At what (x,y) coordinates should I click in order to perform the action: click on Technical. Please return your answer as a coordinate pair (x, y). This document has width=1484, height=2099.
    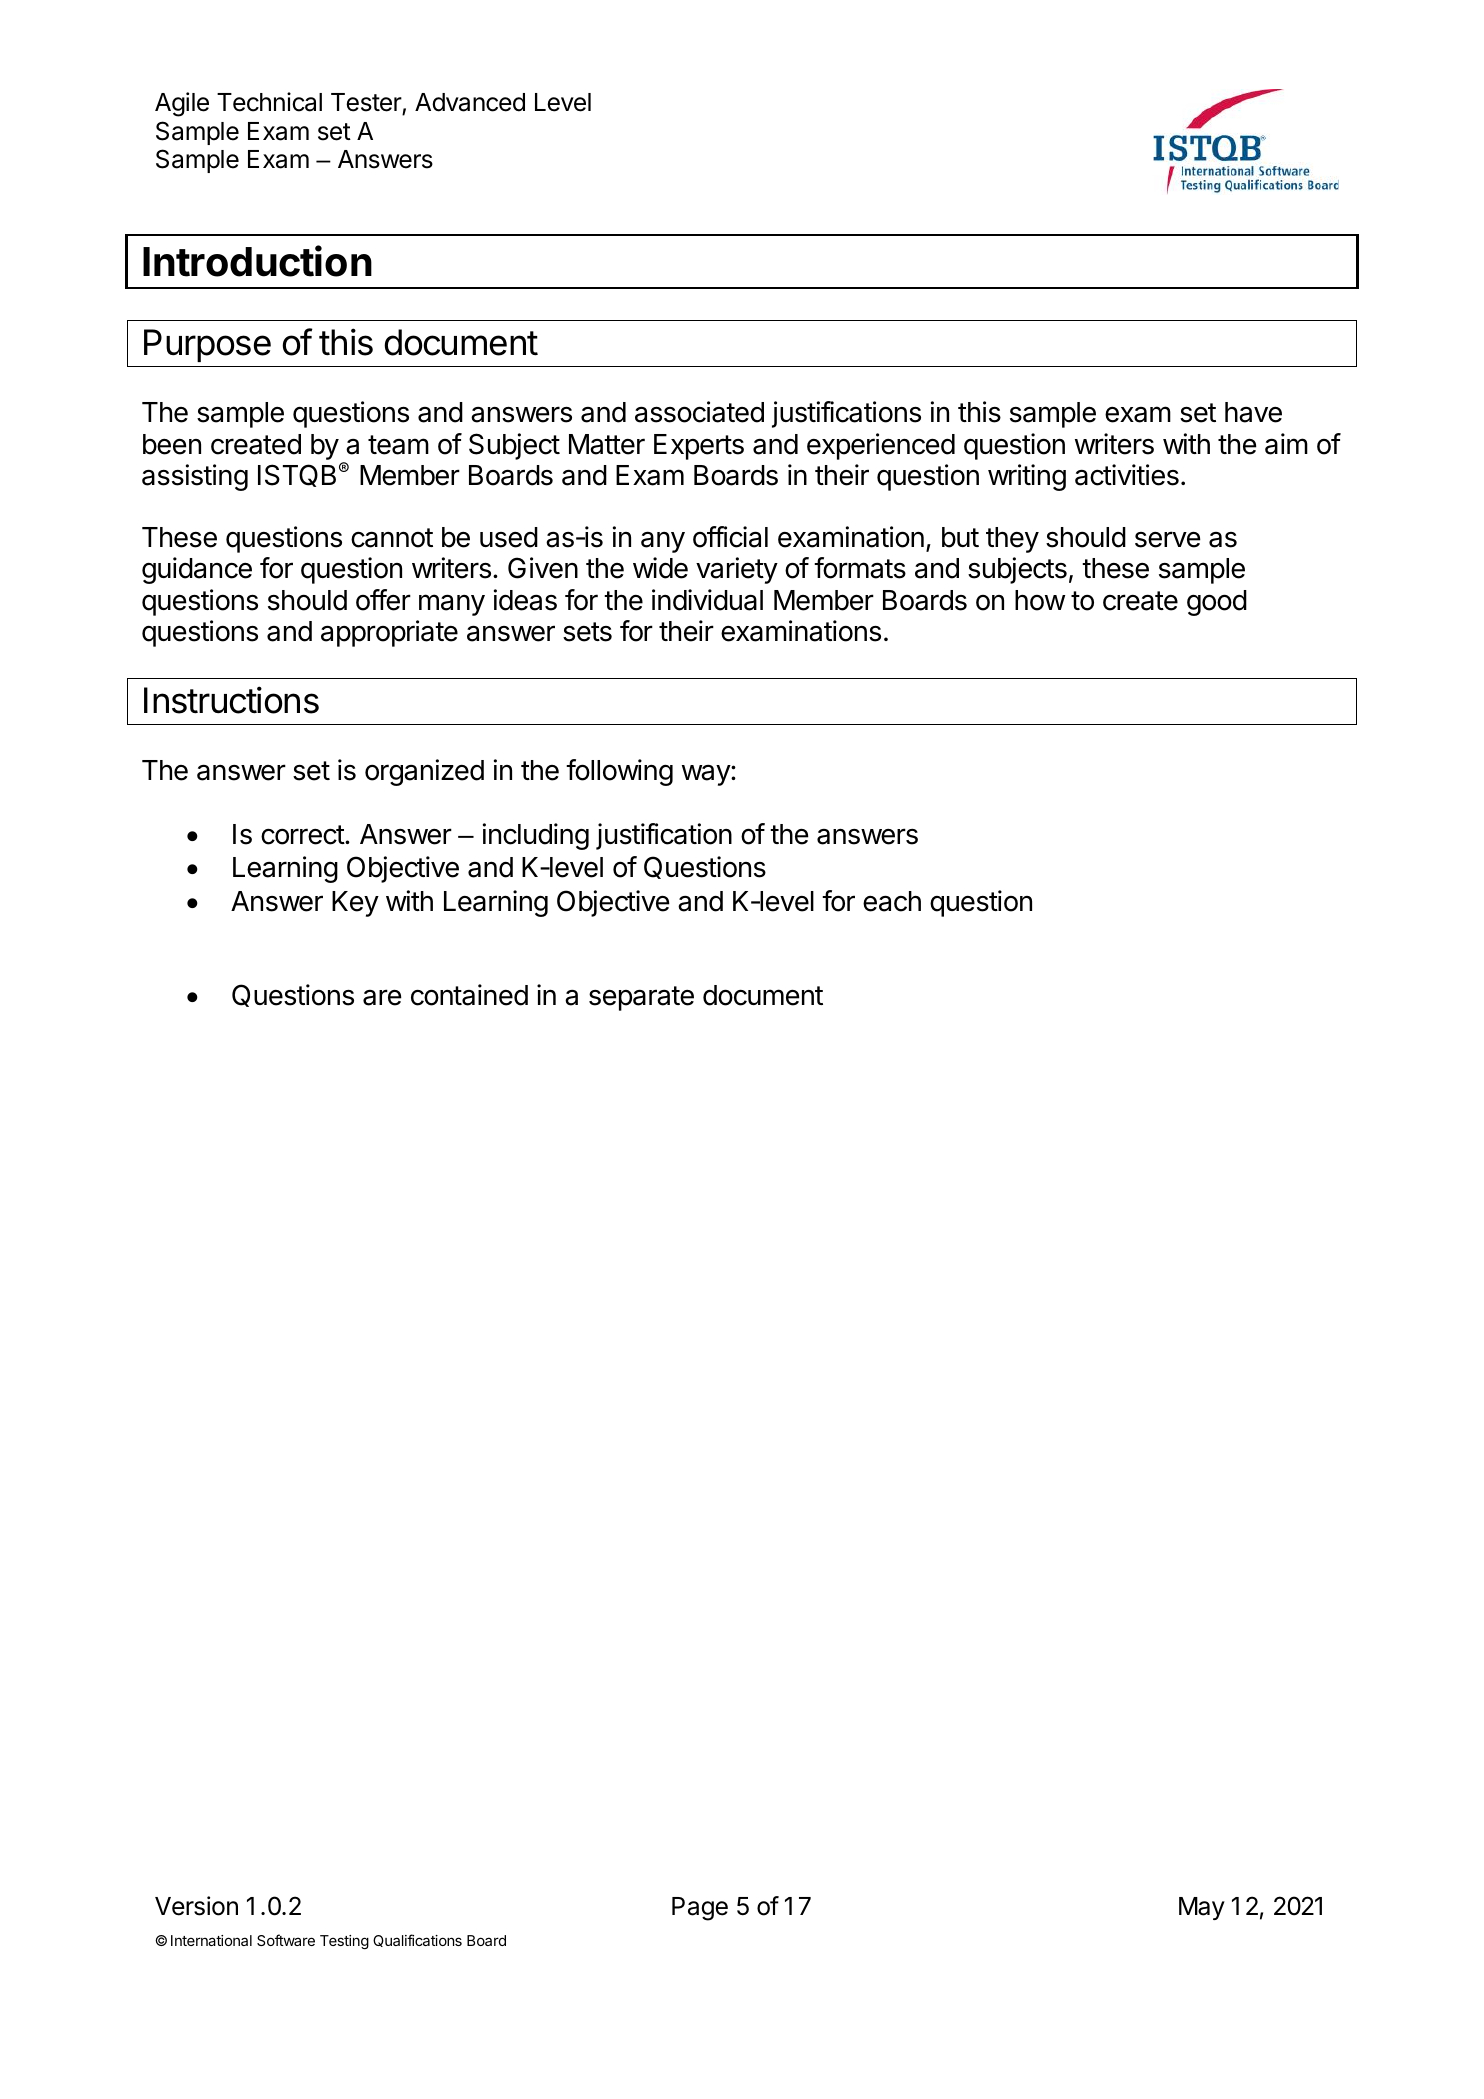
    Looking at the image, I should click on (269, 102).
